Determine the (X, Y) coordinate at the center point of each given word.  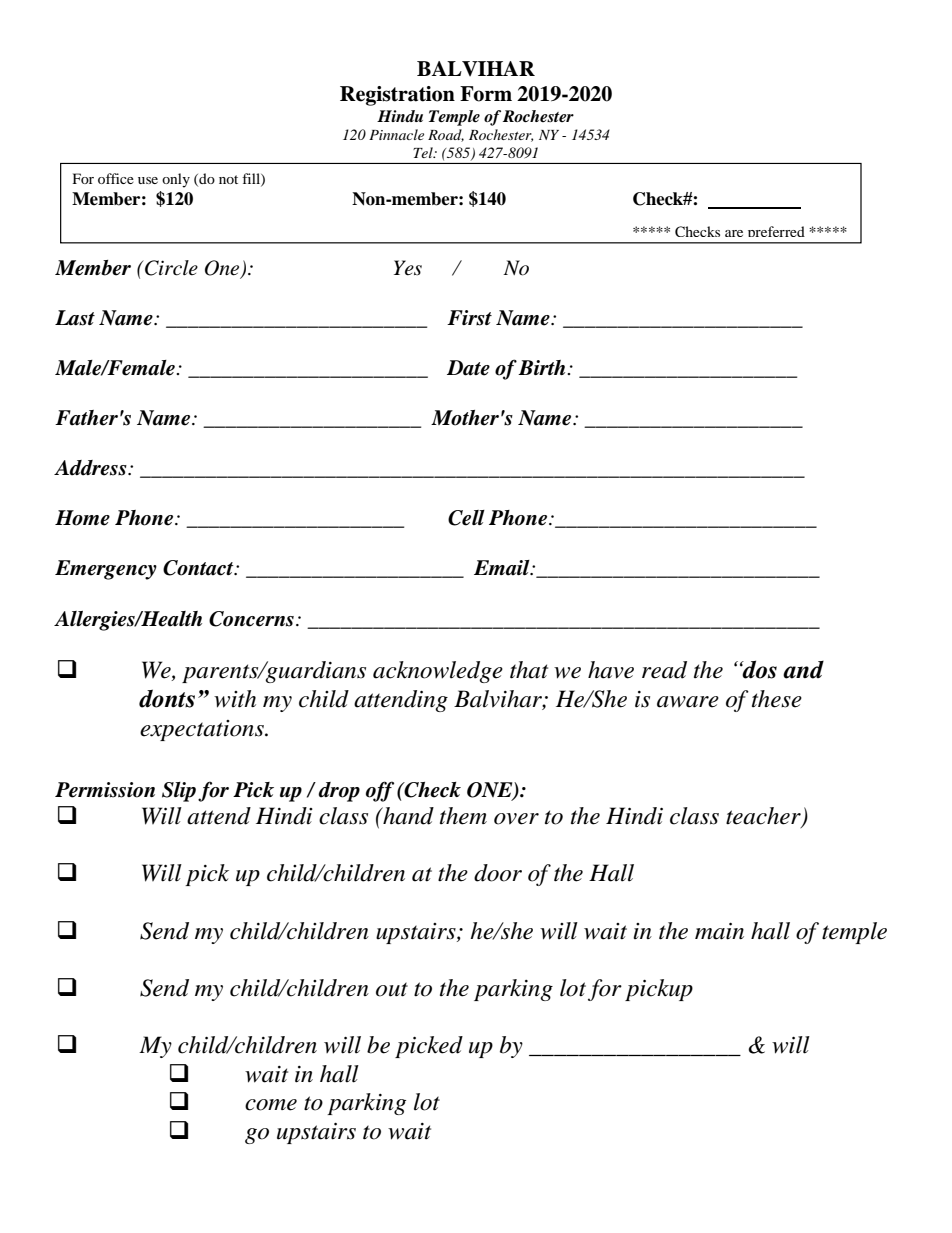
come (271, 1105)
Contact (199, 568)
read (664, 670)
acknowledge (438, 672)
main (719, 931)
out (392, 989)
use (148, 180)
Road (446, 135)
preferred (776, 234)
